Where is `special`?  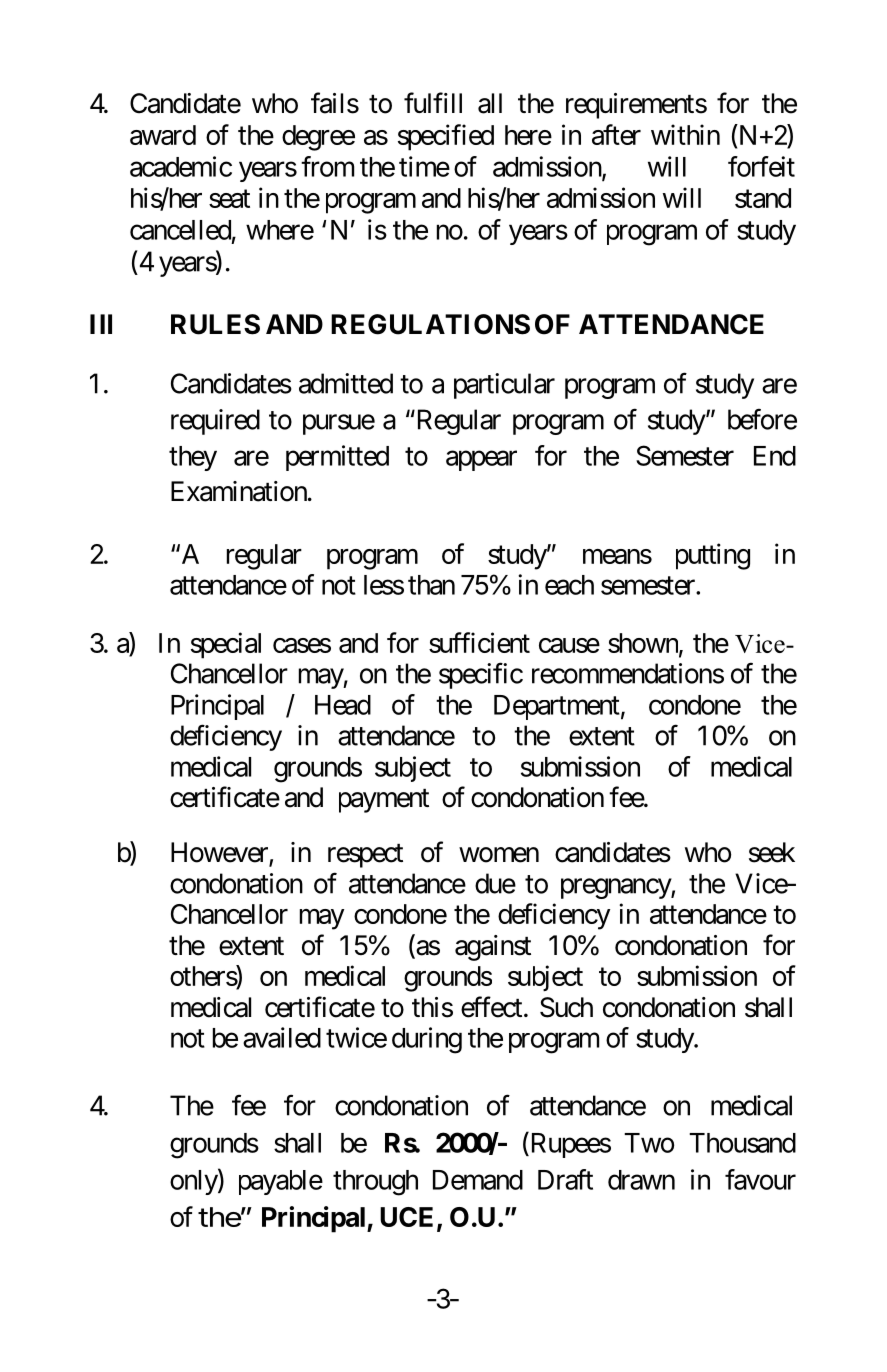 special is located at coordinates (226, 645).
